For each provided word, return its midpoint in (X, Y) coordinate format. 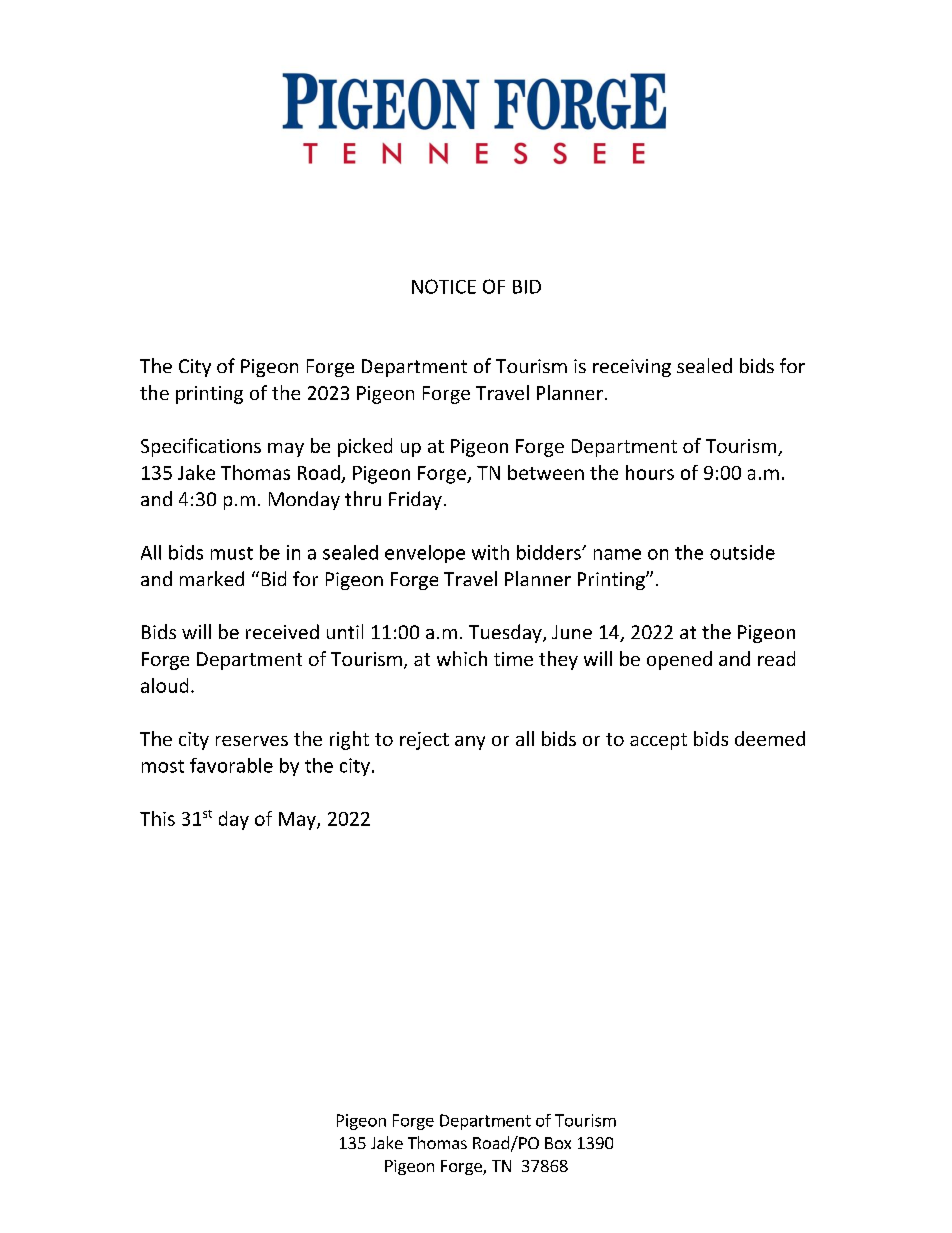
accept (658, 741)
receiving (632, 368)
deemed (770, 738)
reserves (252, 741)
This (157, 818)
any (470, 743)
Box (558, 1143)
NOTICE (444, 286)
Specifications (201, 447)
